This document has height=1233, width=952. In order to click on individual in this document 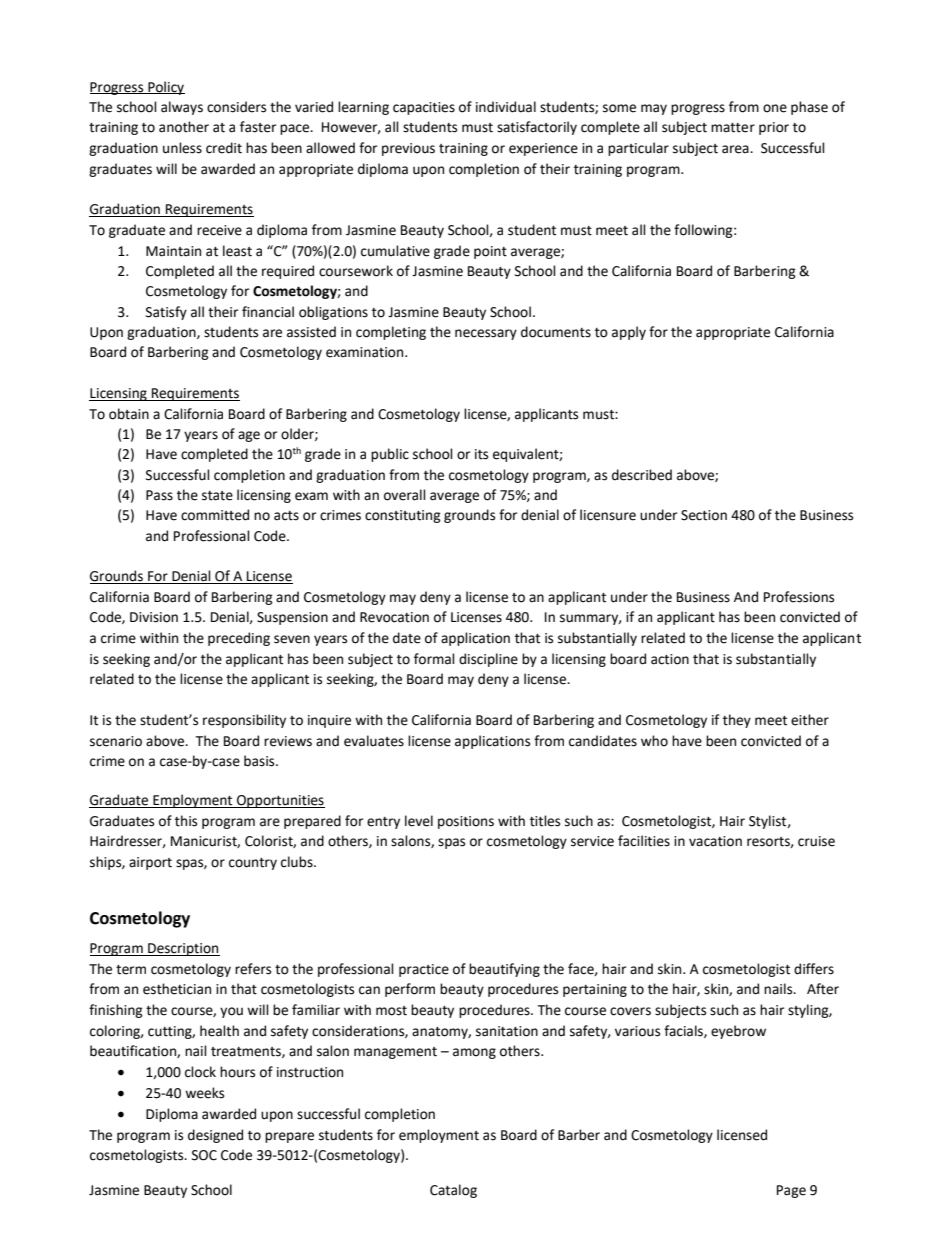, I will do `click(506, 107)`.
